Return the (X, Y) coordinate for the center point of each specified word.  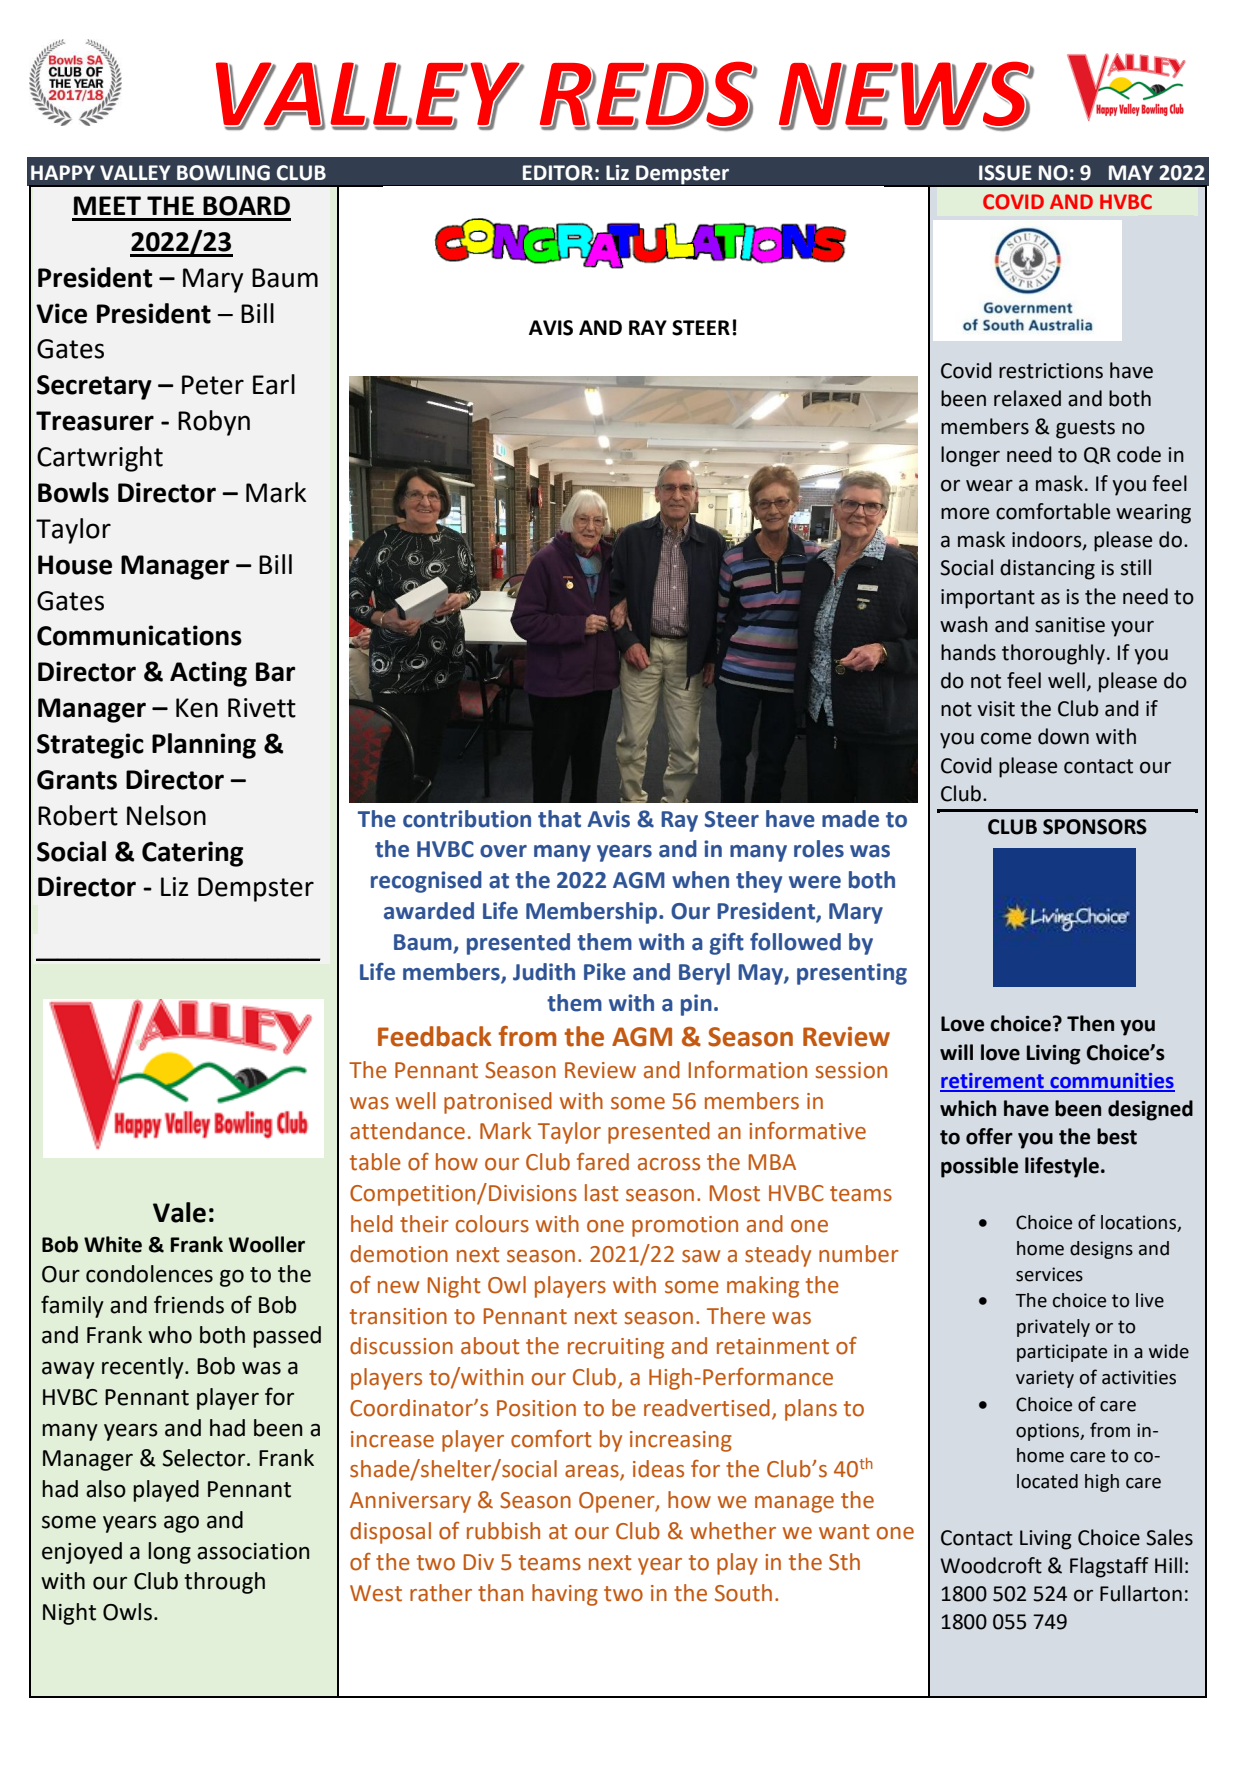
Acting (208, 674)
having (565, 1595)
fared (603, 1161)
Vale (179, 1212)
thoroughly (1055, 654)
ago (181, 1524)
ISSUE (1005, 173)
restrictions (1051, 371)
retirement (993, 1082)
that (559, 819)
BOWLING (223, 173)
